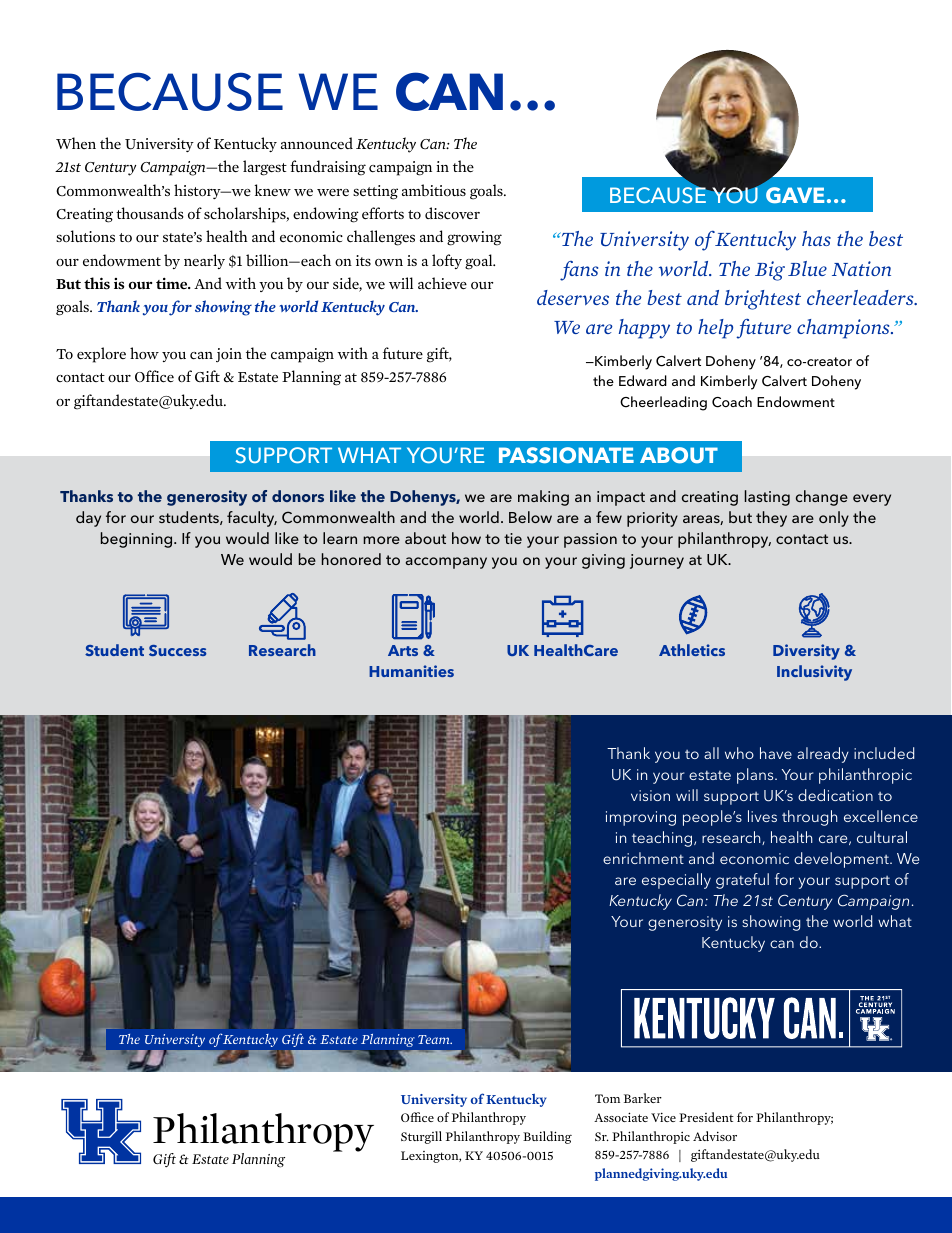  Describe the element at coordinates (434, 190) in the document. I see `ambitious` at that location.
